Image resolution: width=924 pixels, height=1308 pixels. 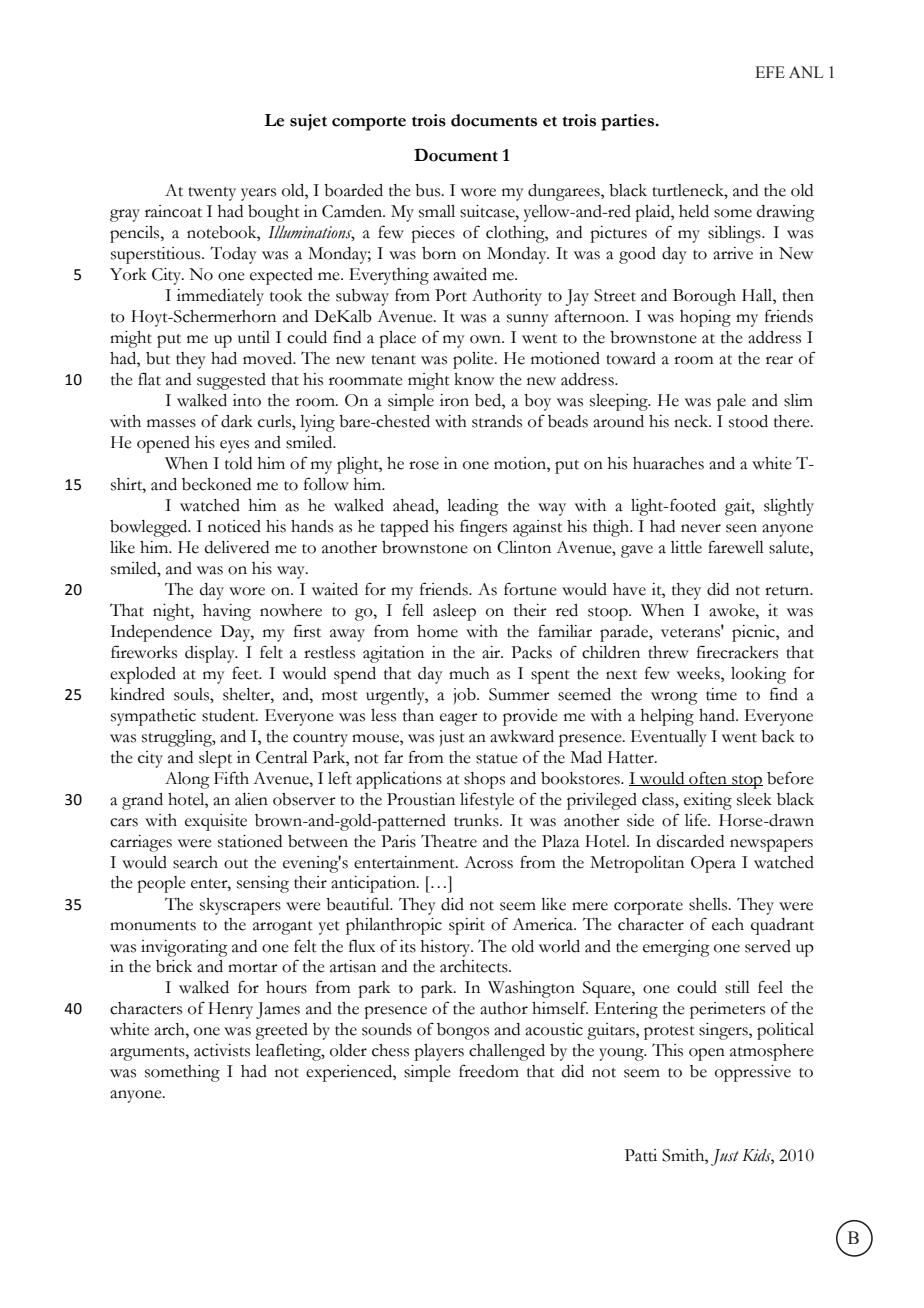 I want to click on activists, so click(x=222, y=1050).
